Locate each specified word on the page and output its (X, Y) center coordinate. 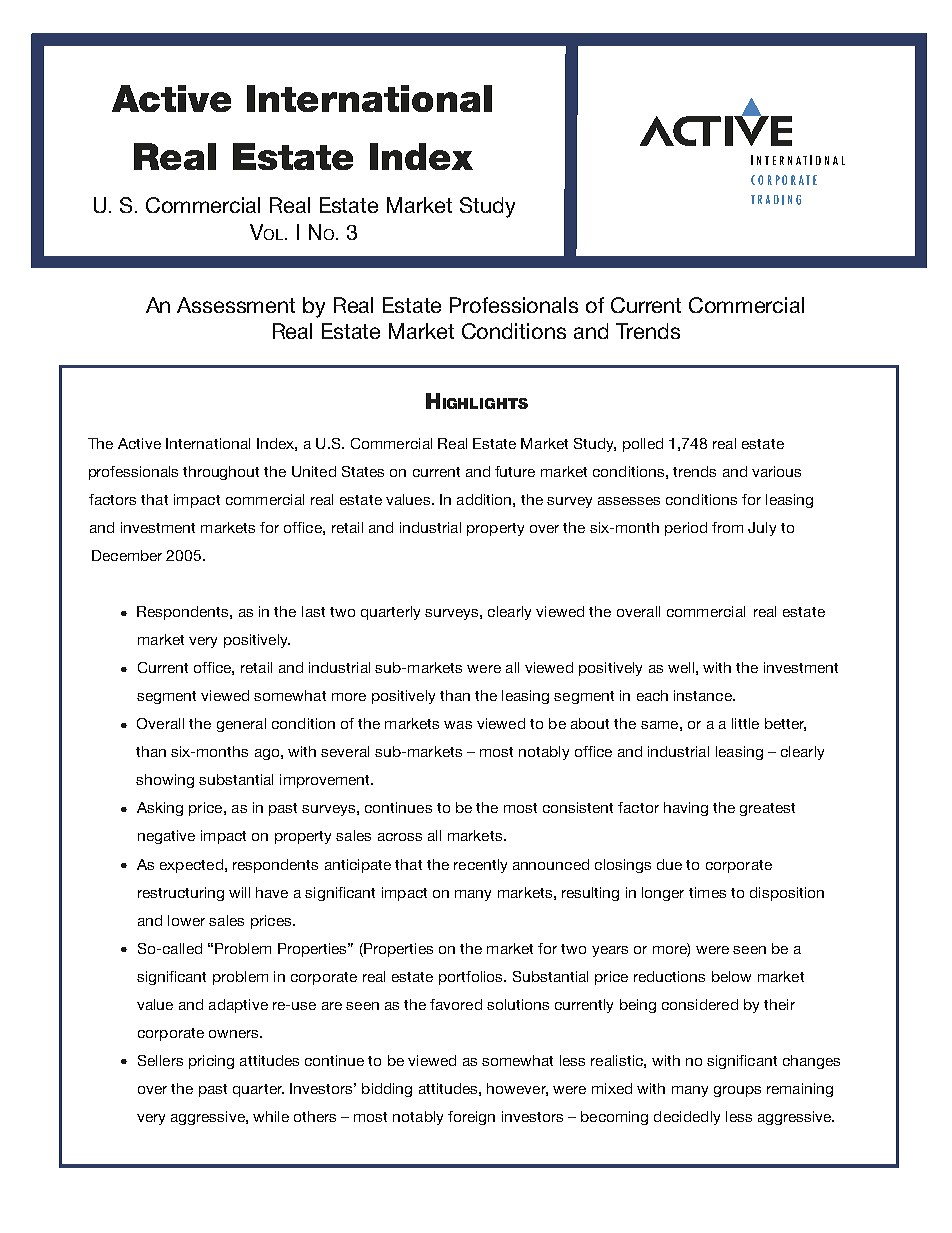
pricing (211, 1062)
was (458, 725)
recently (480, 866)
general (241, 725)
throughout (221, 473)
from (727, 527)
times (707, 892)
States (363, 471)
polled (643, 445)
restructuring (181, 894)
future (515, 471)
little (745, 723)
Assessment (236, 305)
